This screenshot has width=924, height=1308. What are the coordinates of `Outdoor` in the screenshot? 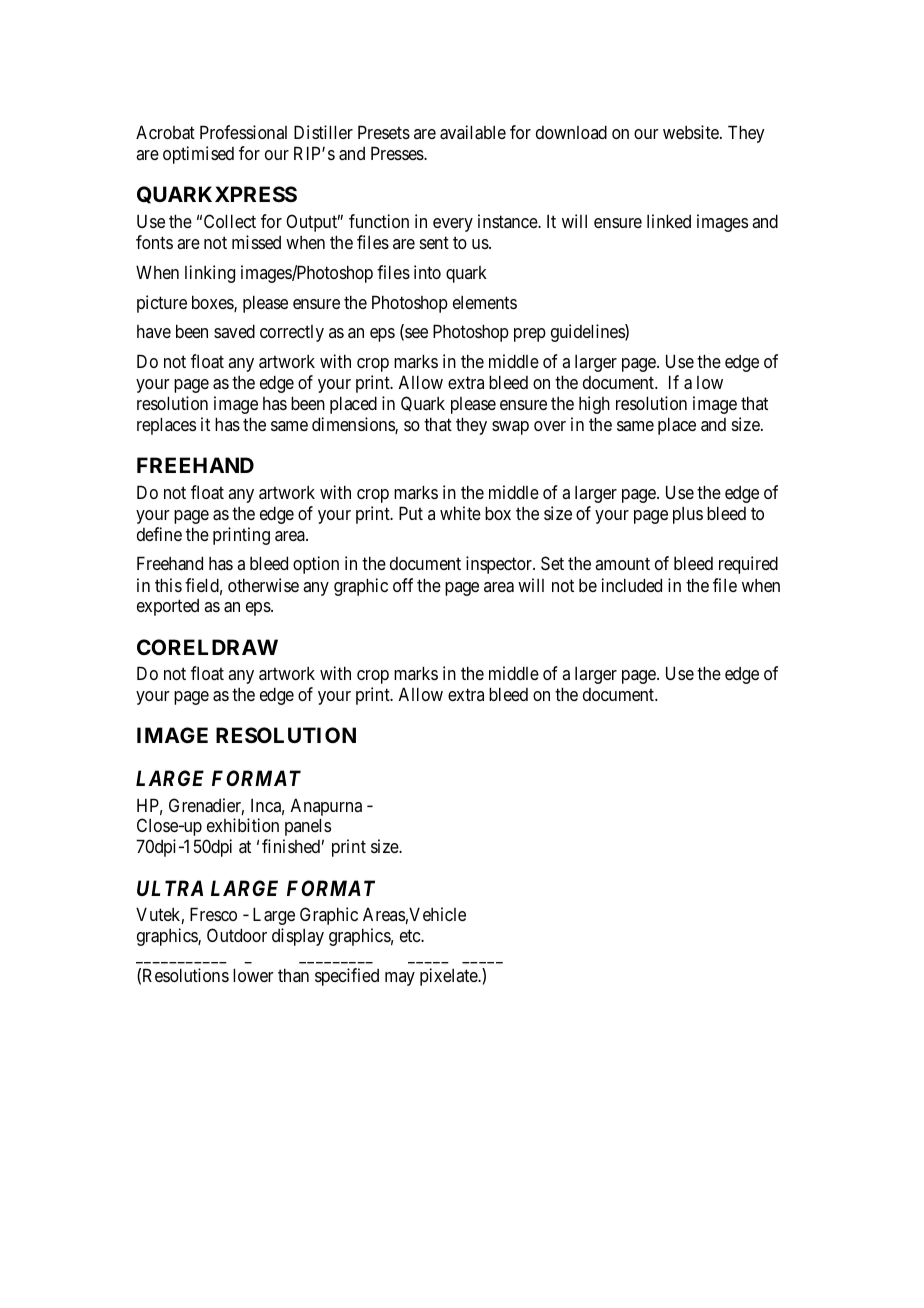 It's located at (237, 935).
